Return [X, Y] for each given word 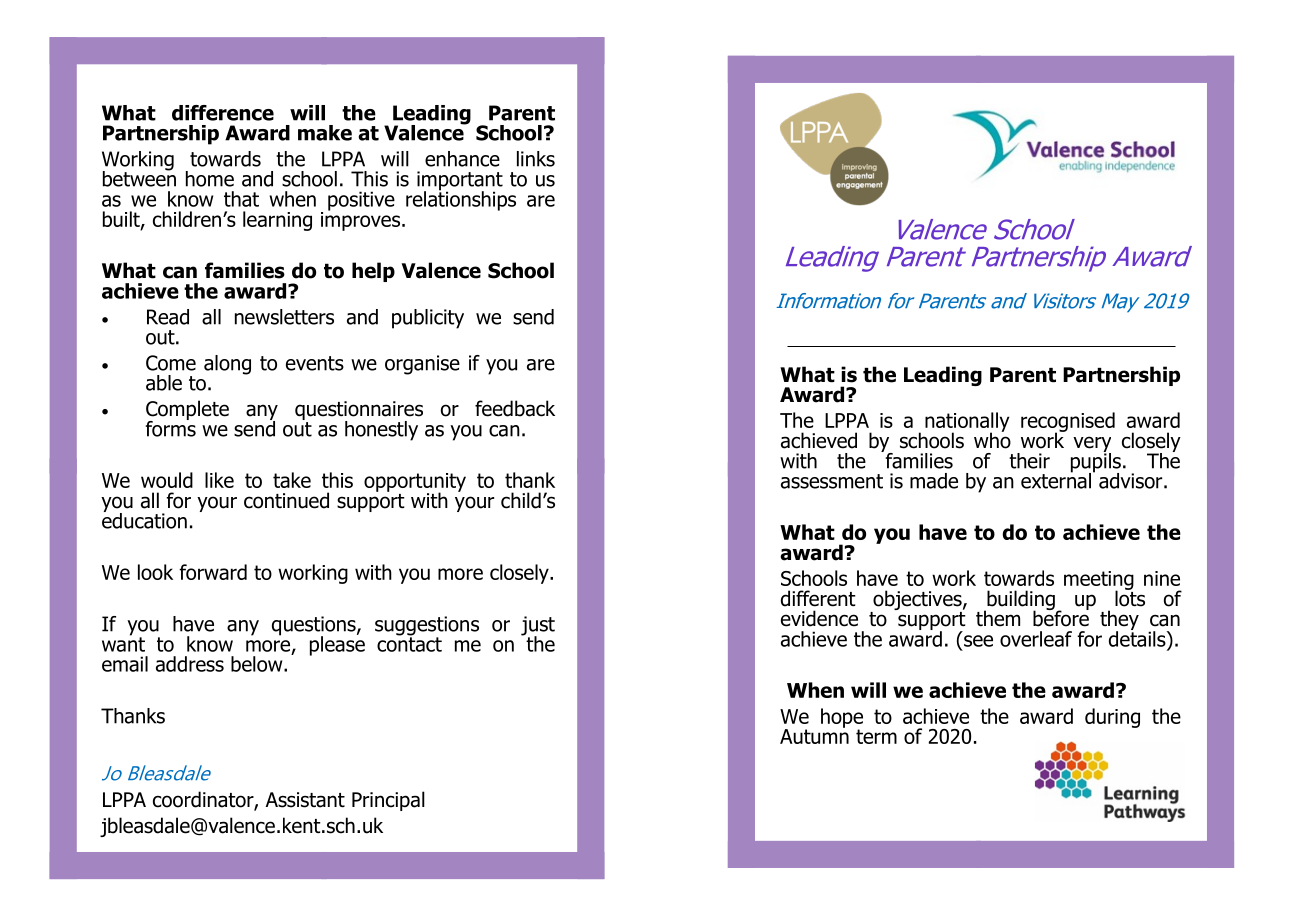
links [536, 159]
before [1061, 617]
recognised [1068, 423]
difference [223, 113]
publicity [428, 319]
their [1029, 461]
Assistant [305, 800]
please [337, 644]
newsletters [284, 317]
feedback [515, 408]
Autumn [814, 735]
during [1112, 718]
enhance [462, 159]
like [219, 480]
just [538, 627]
